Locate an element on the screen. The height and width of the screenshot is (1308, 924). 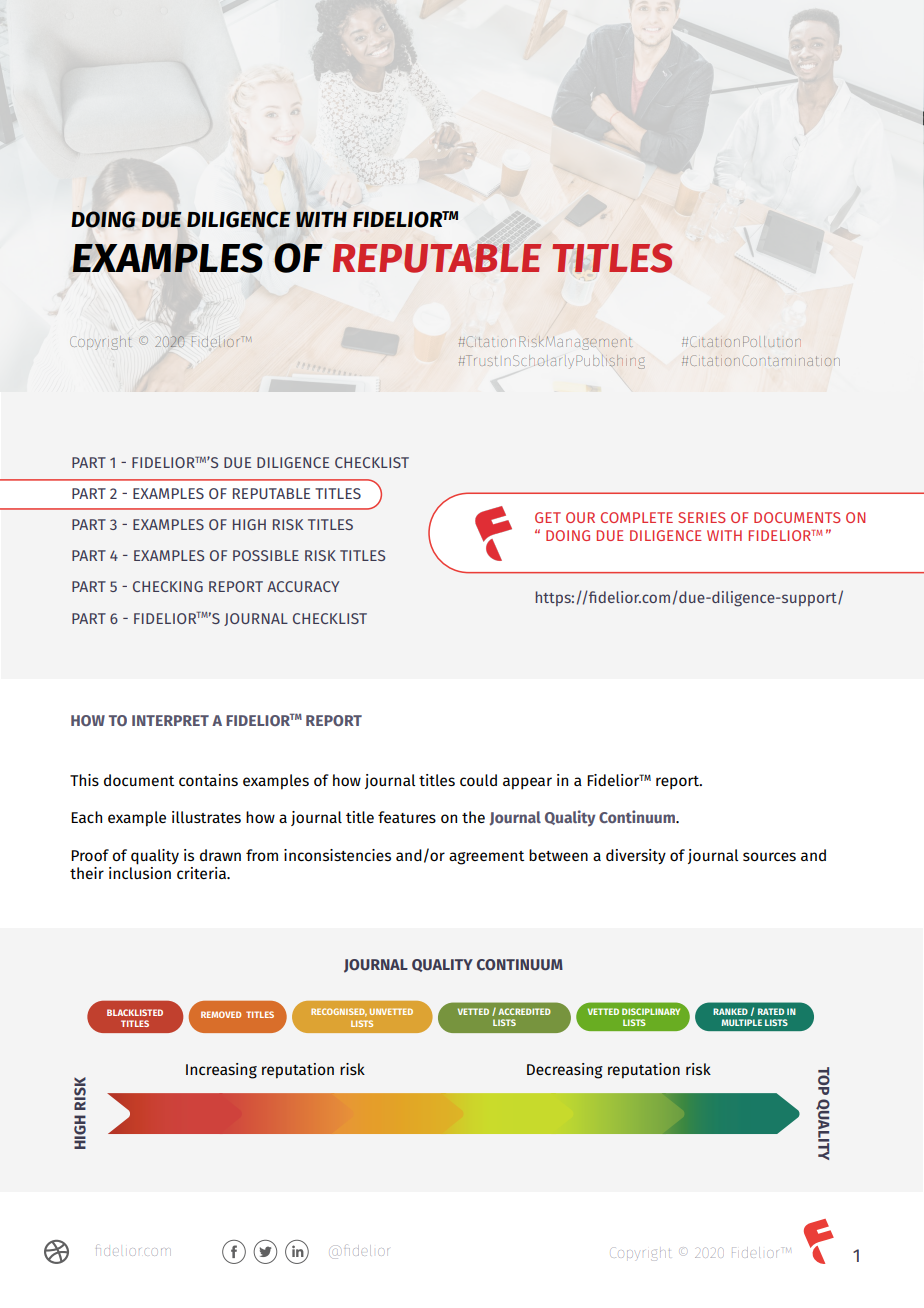
SERIES is located at coordinates (702, 517).
